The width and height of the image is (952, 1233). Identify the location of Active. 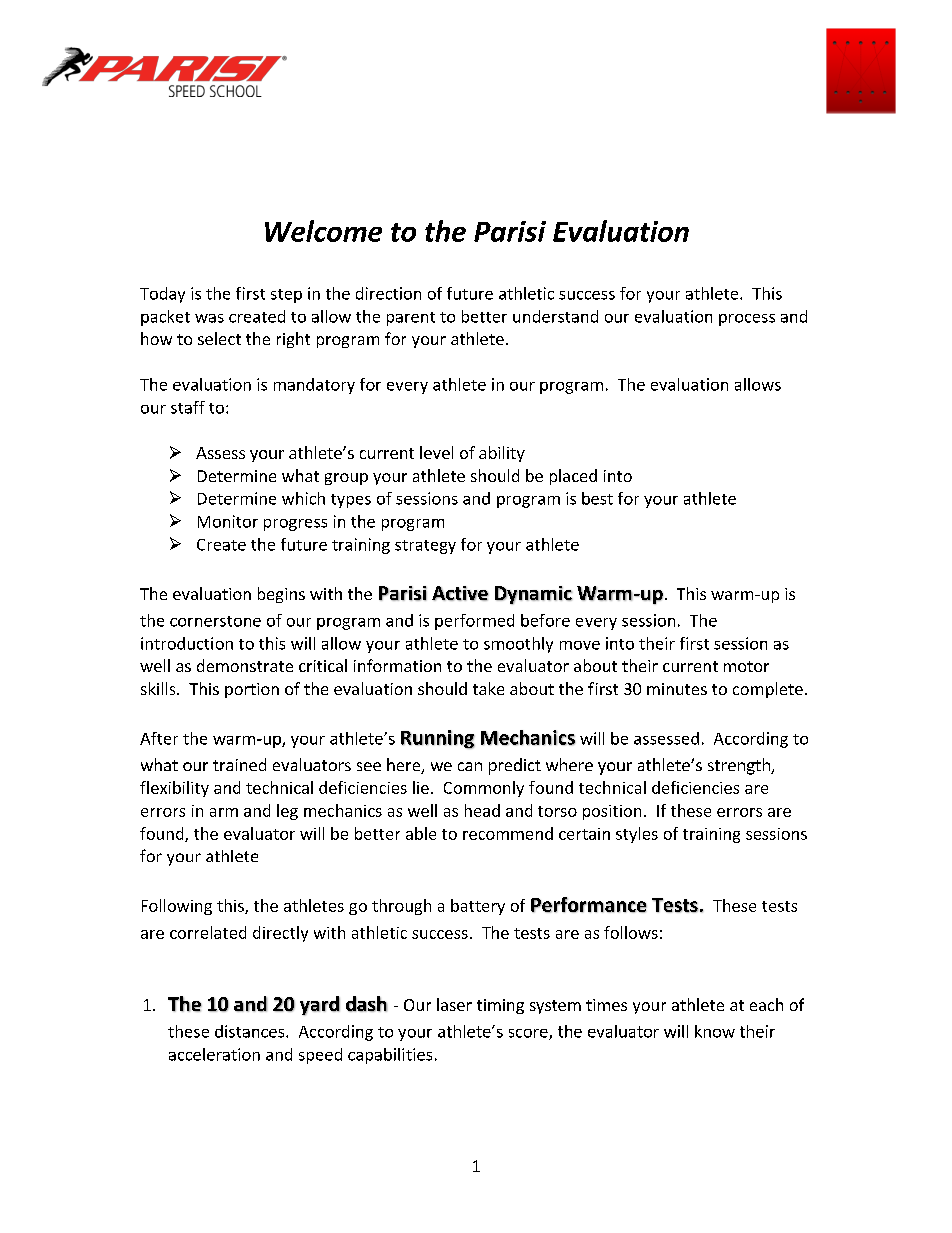
(460, 593).
